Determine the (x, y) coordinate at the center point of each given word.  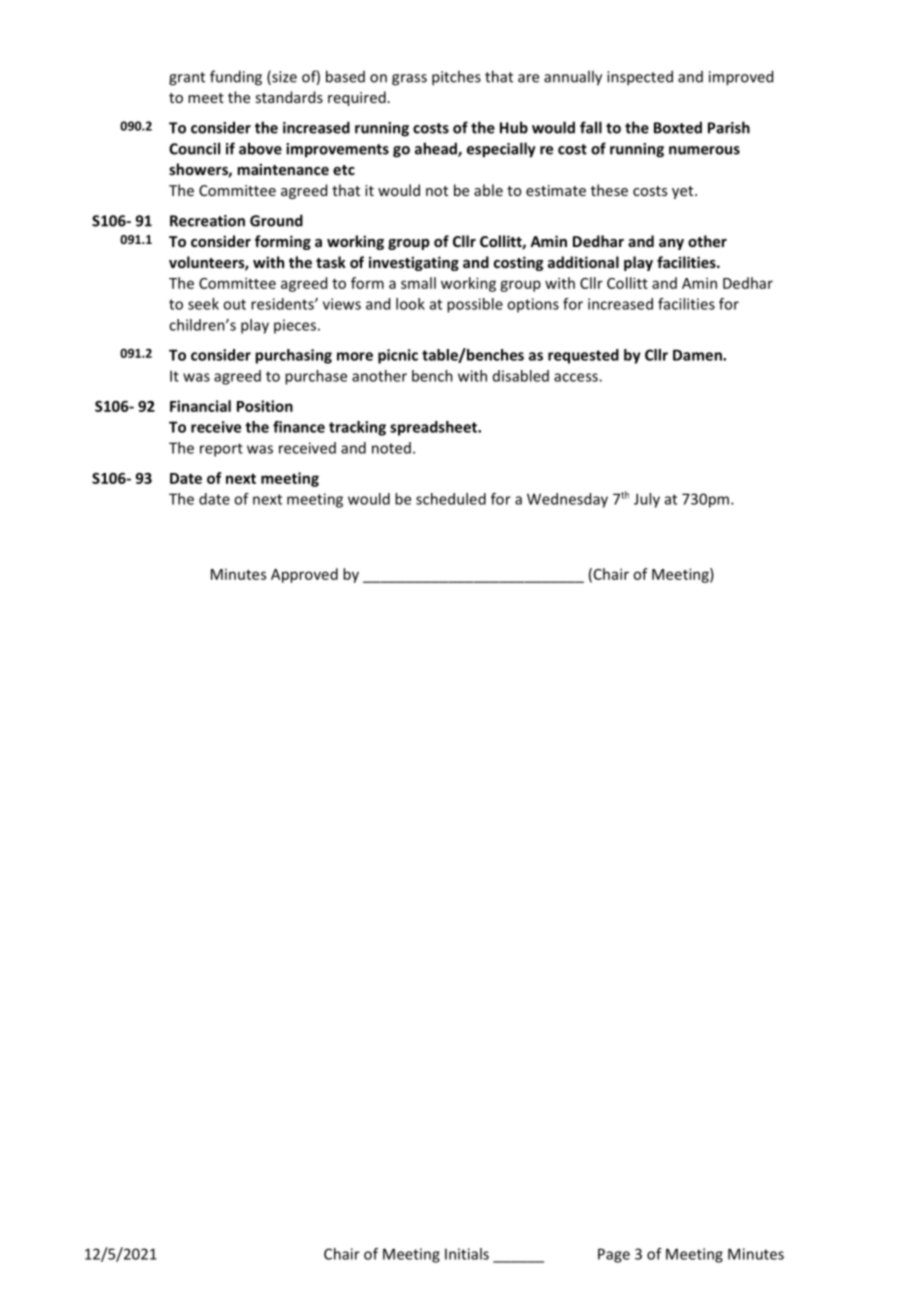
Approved (304, 575)
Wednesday (567, 500)
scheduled (451, 499)
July (647, 500)
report (221, 450)
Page (614, 1255)
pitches (456, 78)
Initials (467, 1254)
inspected (640, 78)
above (260, 148)
